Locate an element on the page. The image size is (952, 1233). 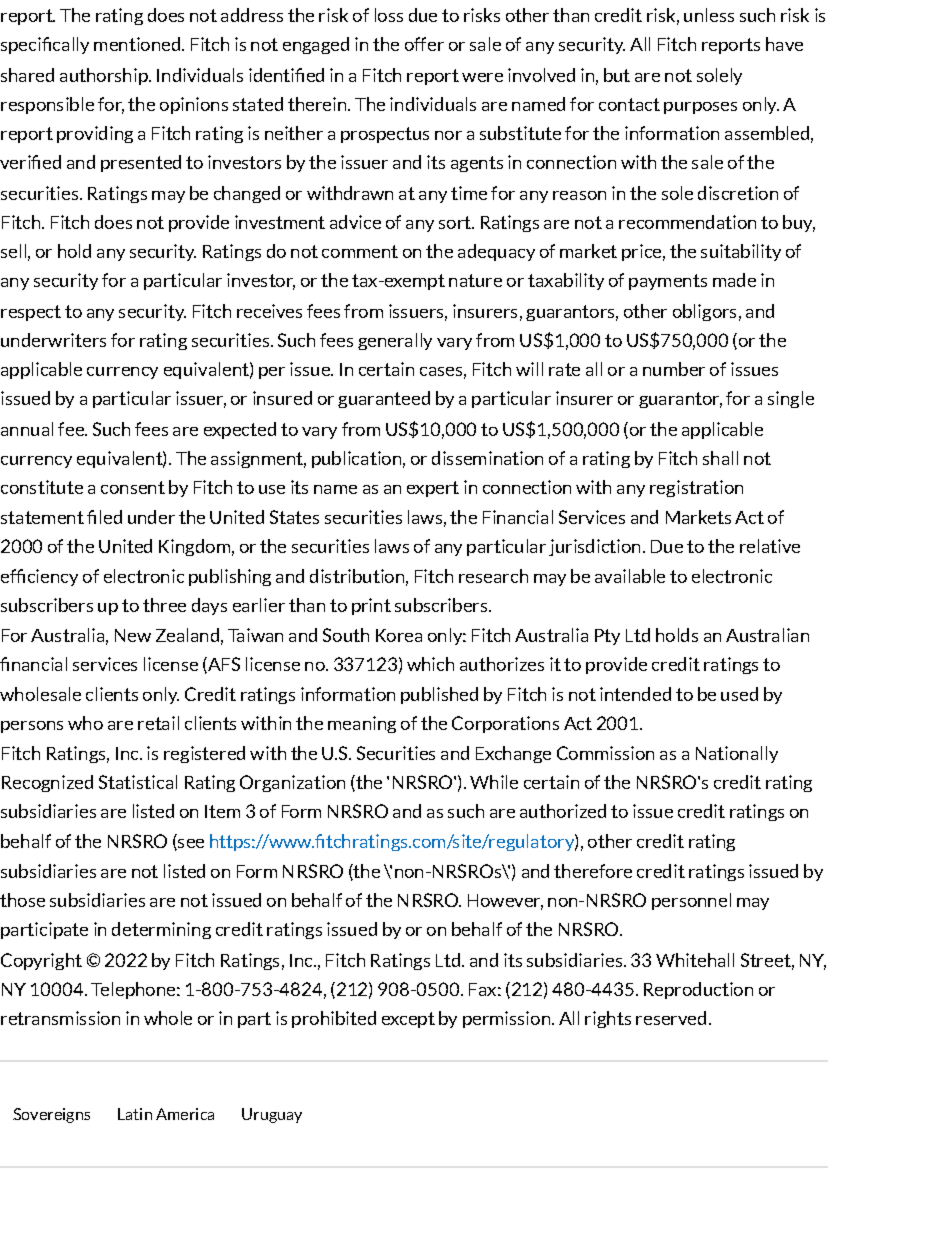
unless is located at coordinates (709, 15).
